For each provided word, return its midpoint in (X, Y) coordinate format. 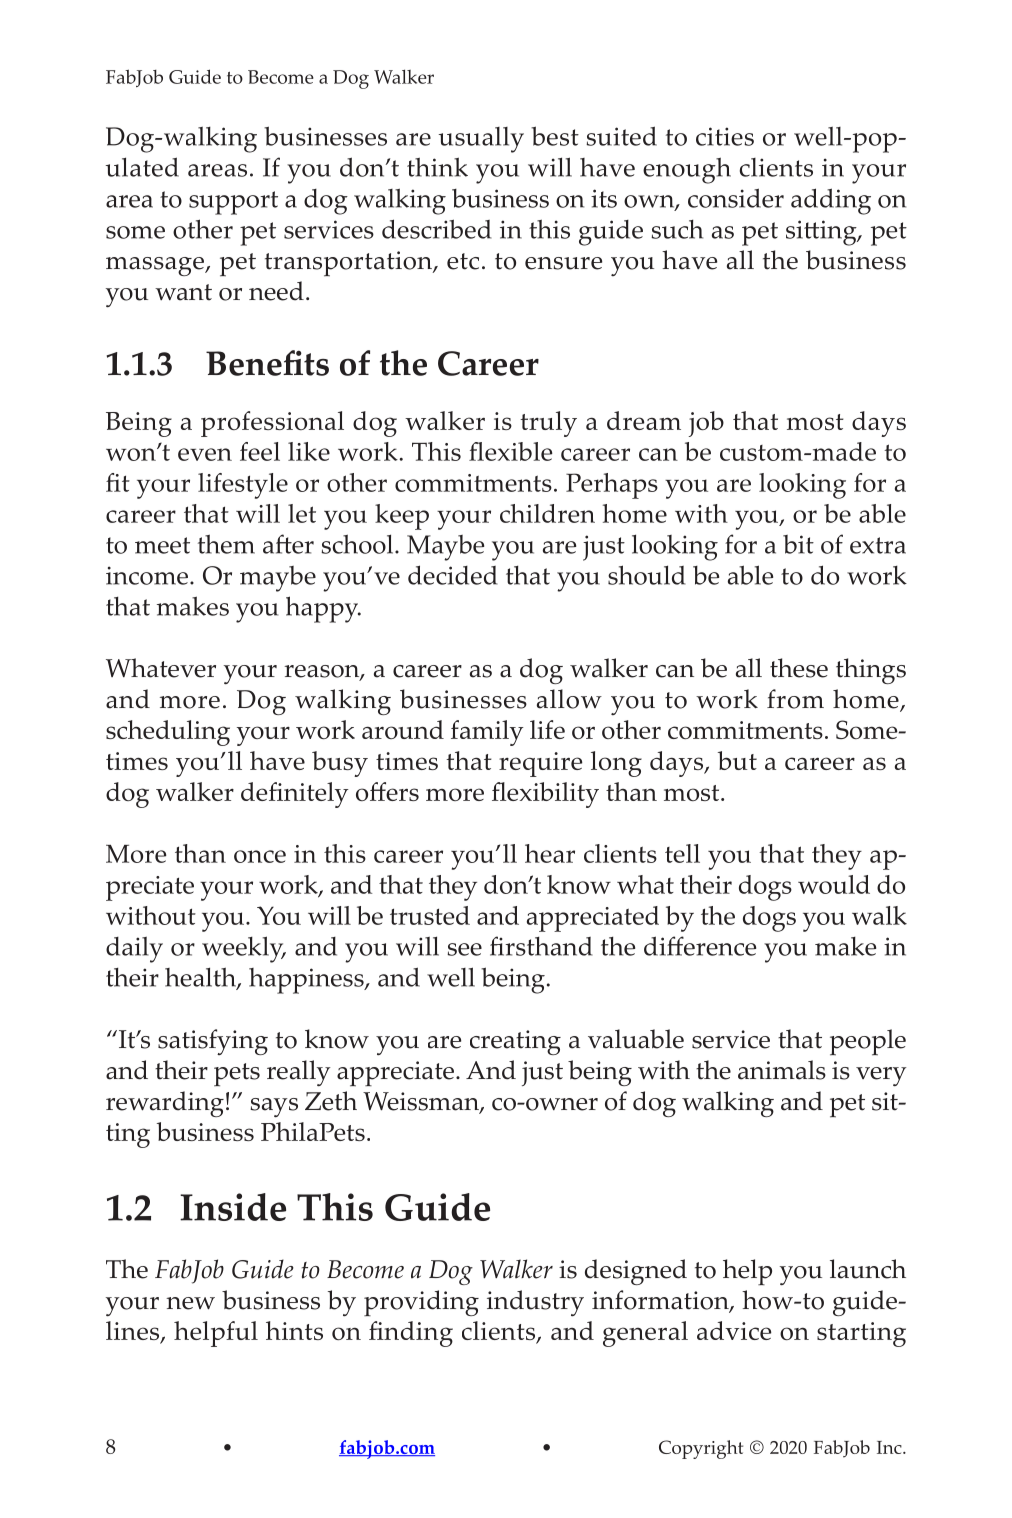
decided (453, 575)
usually (481, 140)
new (190, 1303)
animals (782, 1070)
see (464, 949)
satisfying (213, 1042)
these (799, 668)
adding (831, 201)
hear (550, 853)
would (834, 884)
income (147, 575)
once (260, 856)
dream (644, 420)
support (233, 203)
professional (272, 424)
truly (548, 424)
